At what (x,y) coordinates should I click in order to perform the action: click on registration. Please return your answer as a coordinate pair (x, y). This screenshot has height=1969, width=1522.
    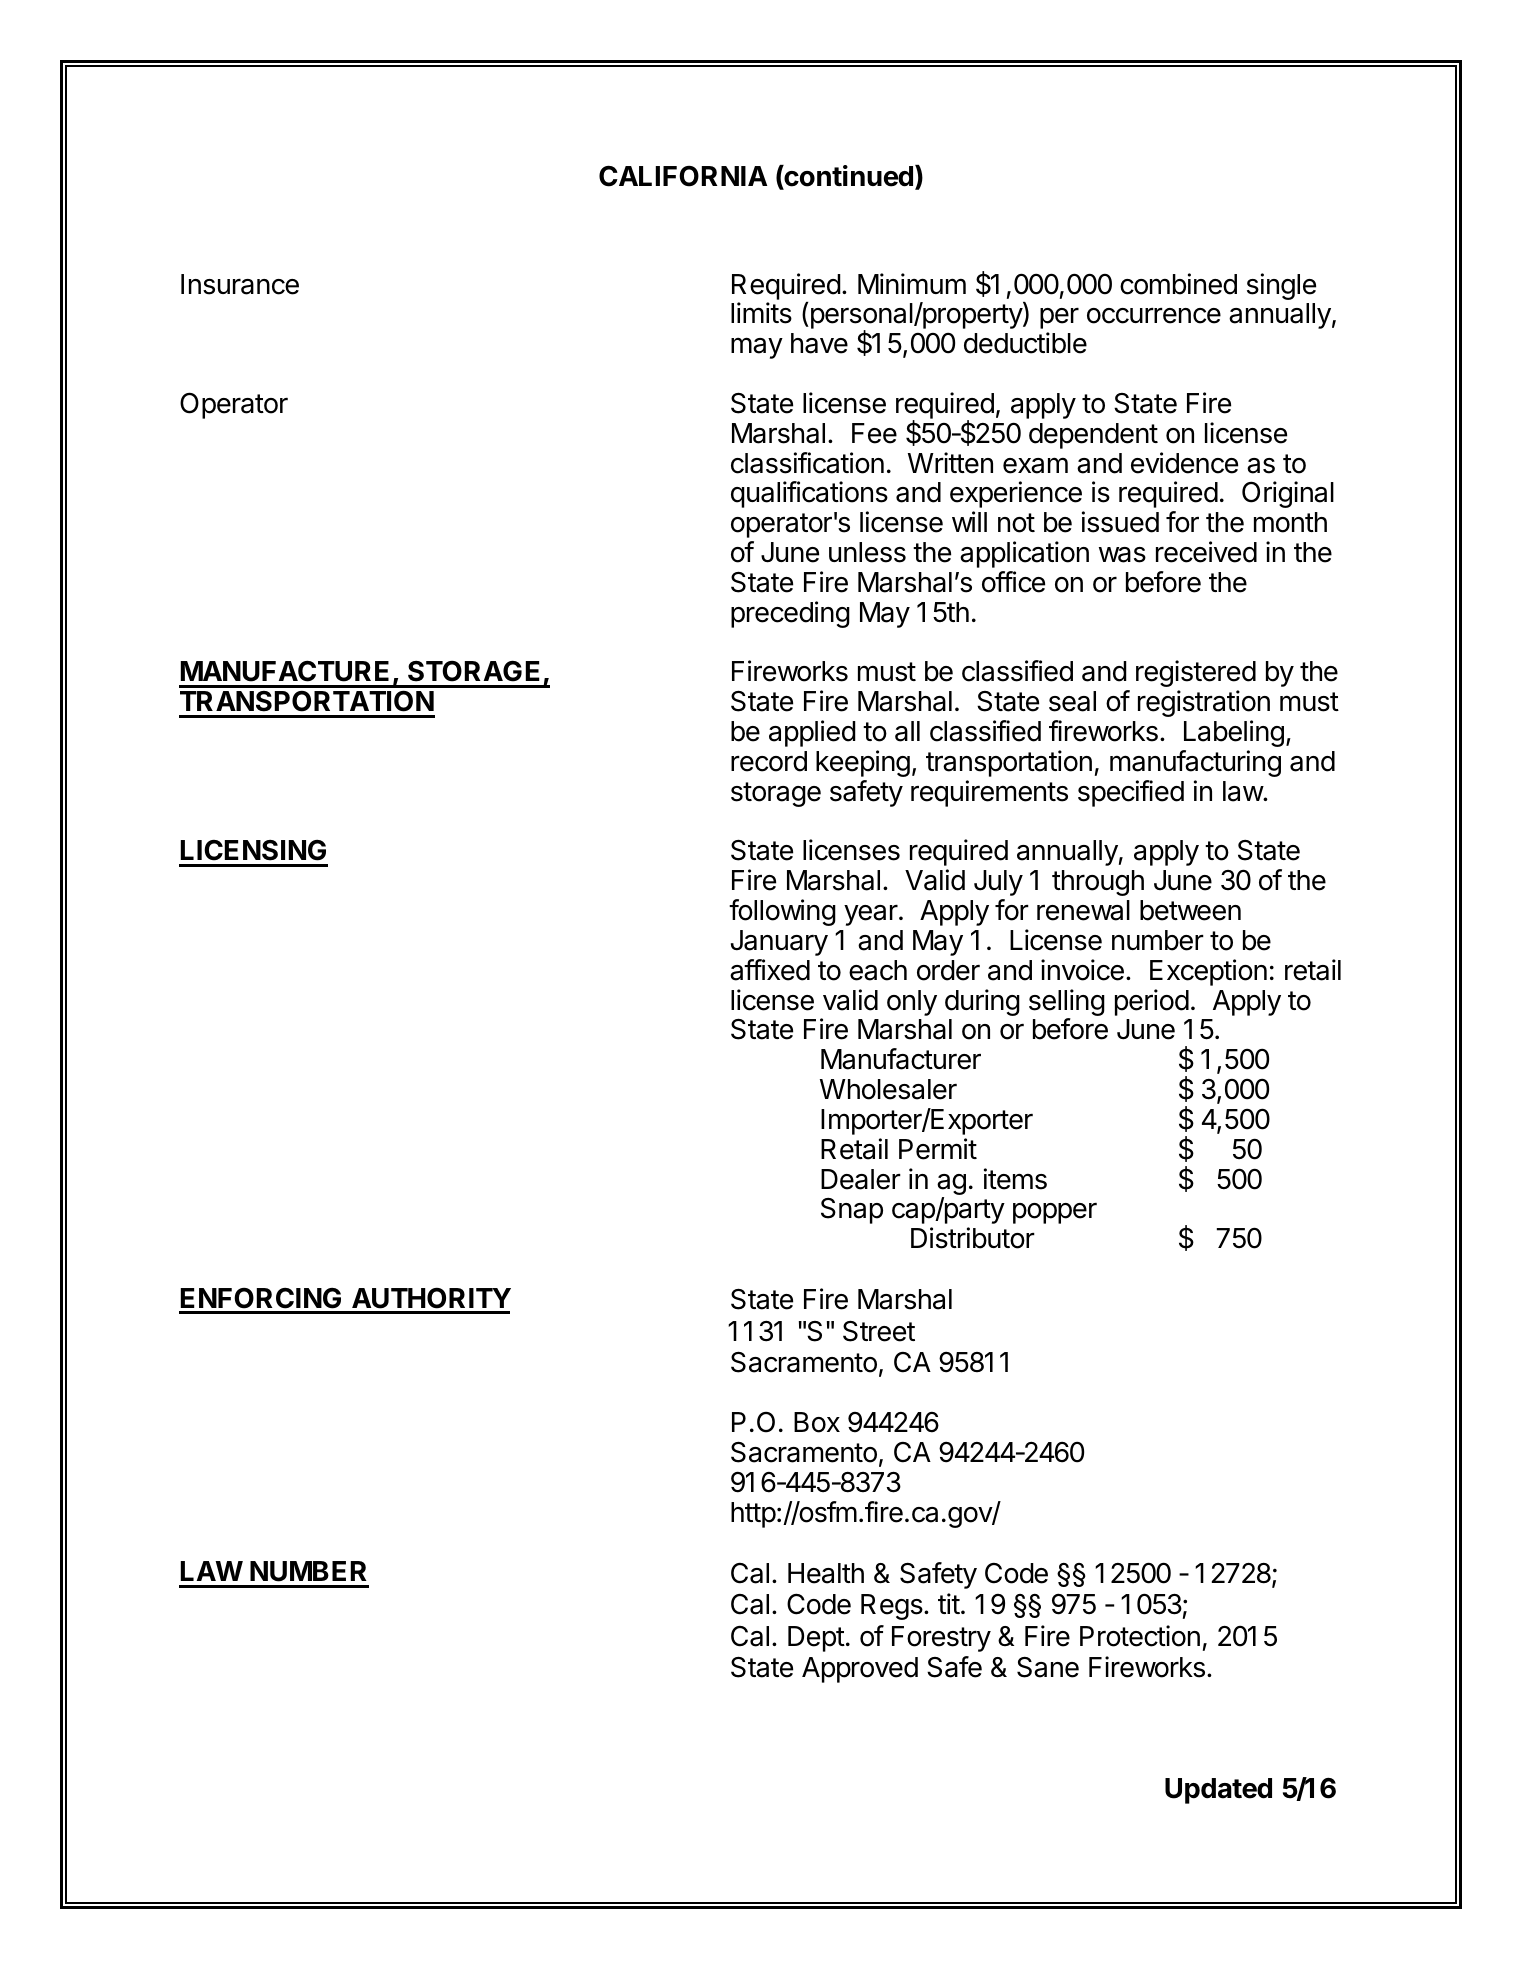
    Looking at the image, I should click on (1204, 703).
